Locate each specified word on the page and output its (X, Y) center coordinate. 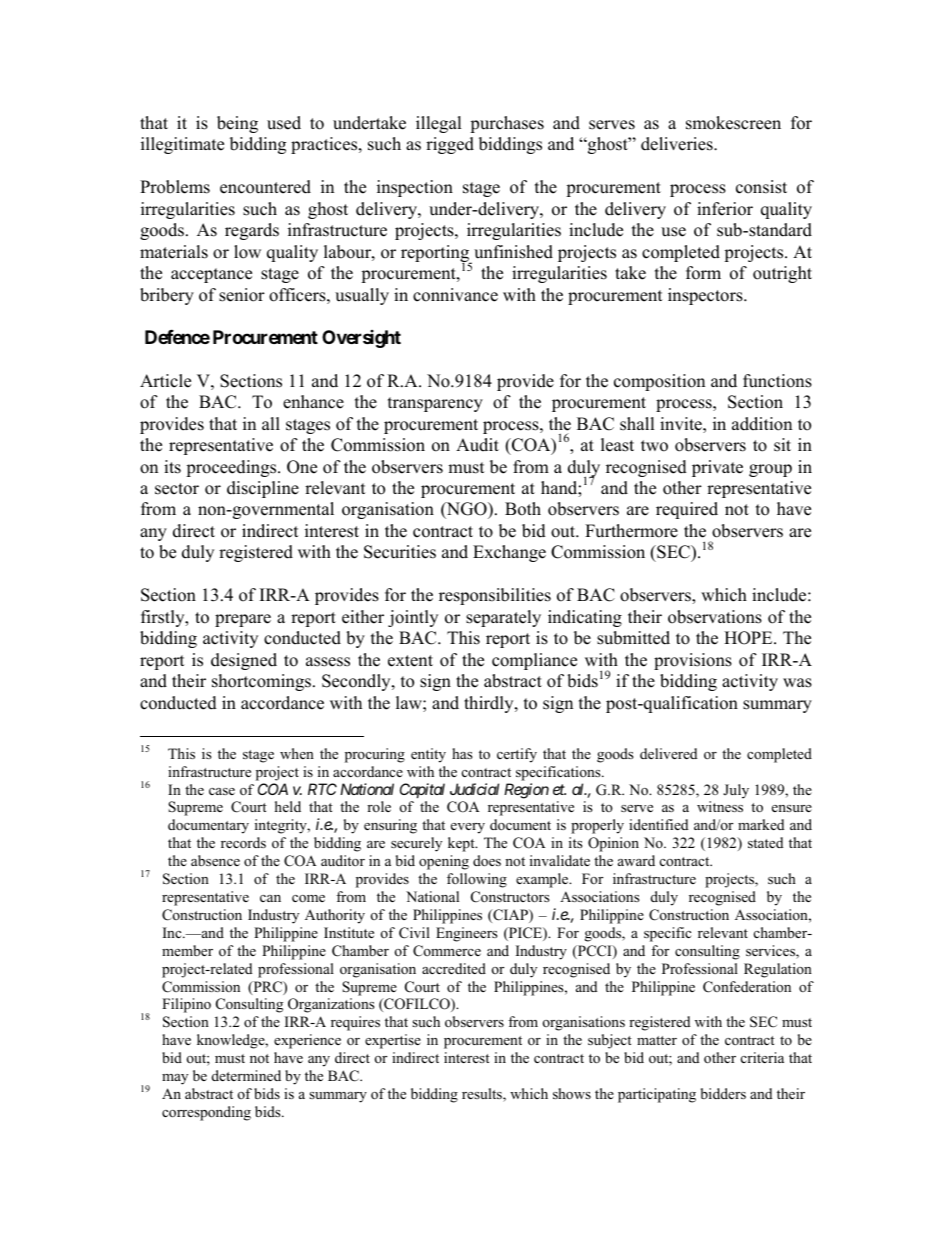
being (237, 124)
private (717, 468)
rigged (450, 145)
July (736, 791)
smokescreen (733, 123)
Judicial (474, 789)
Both (523, 509)
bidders (723, 1093)
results (483, 1095)
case (222, 791)
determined (246, 1075)
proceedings (232, 468)
